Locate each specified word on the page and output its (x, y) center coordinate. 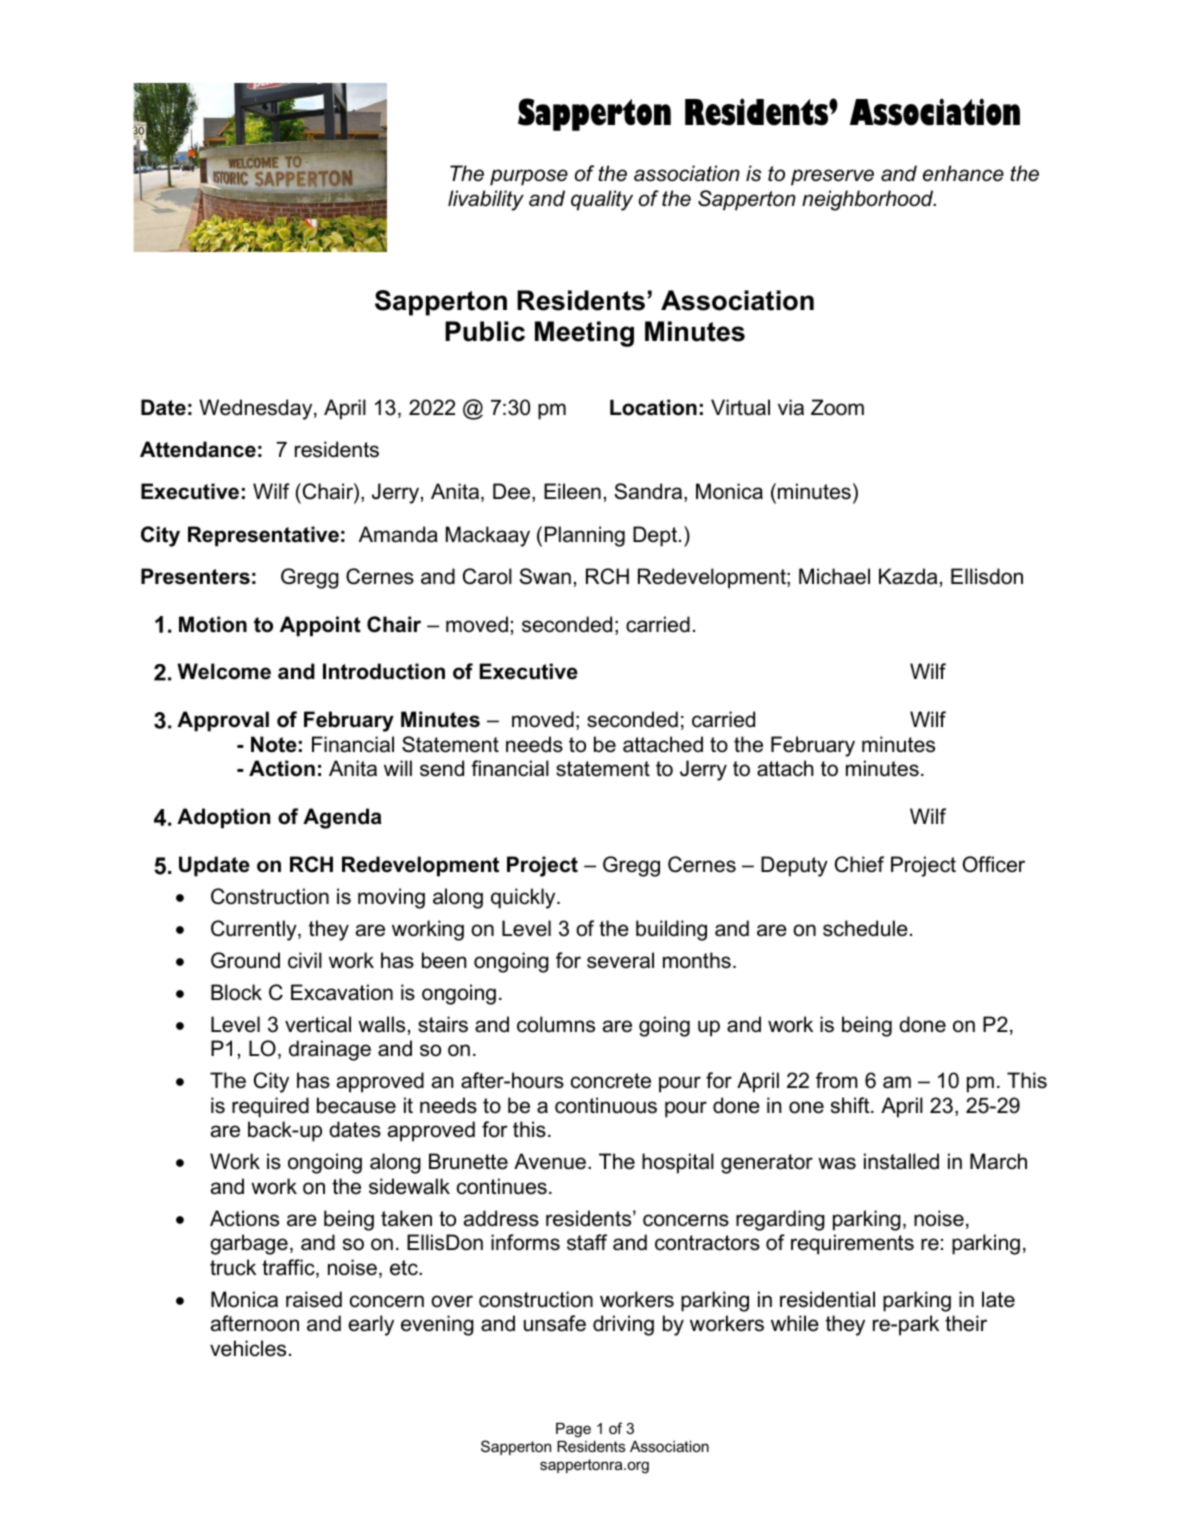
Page (573, 1430)
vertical (318, 1024)
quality (602, 200)
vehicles (248, 1348)
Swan (545, 576)
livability (486, 200)
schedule (865, 928)
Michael (834, 576)
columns (556, 1024)
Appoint (320, 626)
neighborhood (869, 200)
